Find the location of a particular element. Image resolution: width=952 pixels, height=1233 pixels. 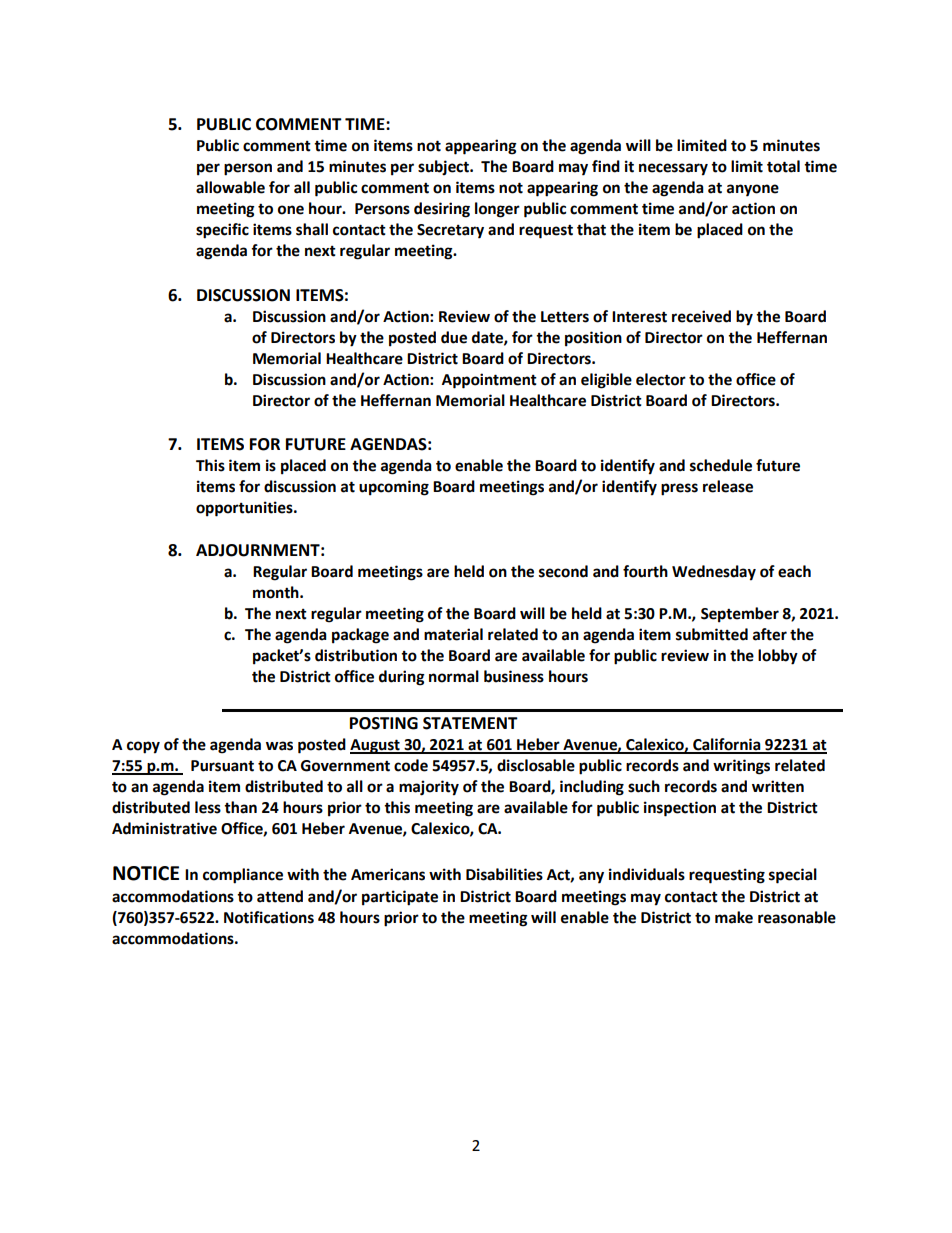

anyone is located at coordinates (753, 190).
